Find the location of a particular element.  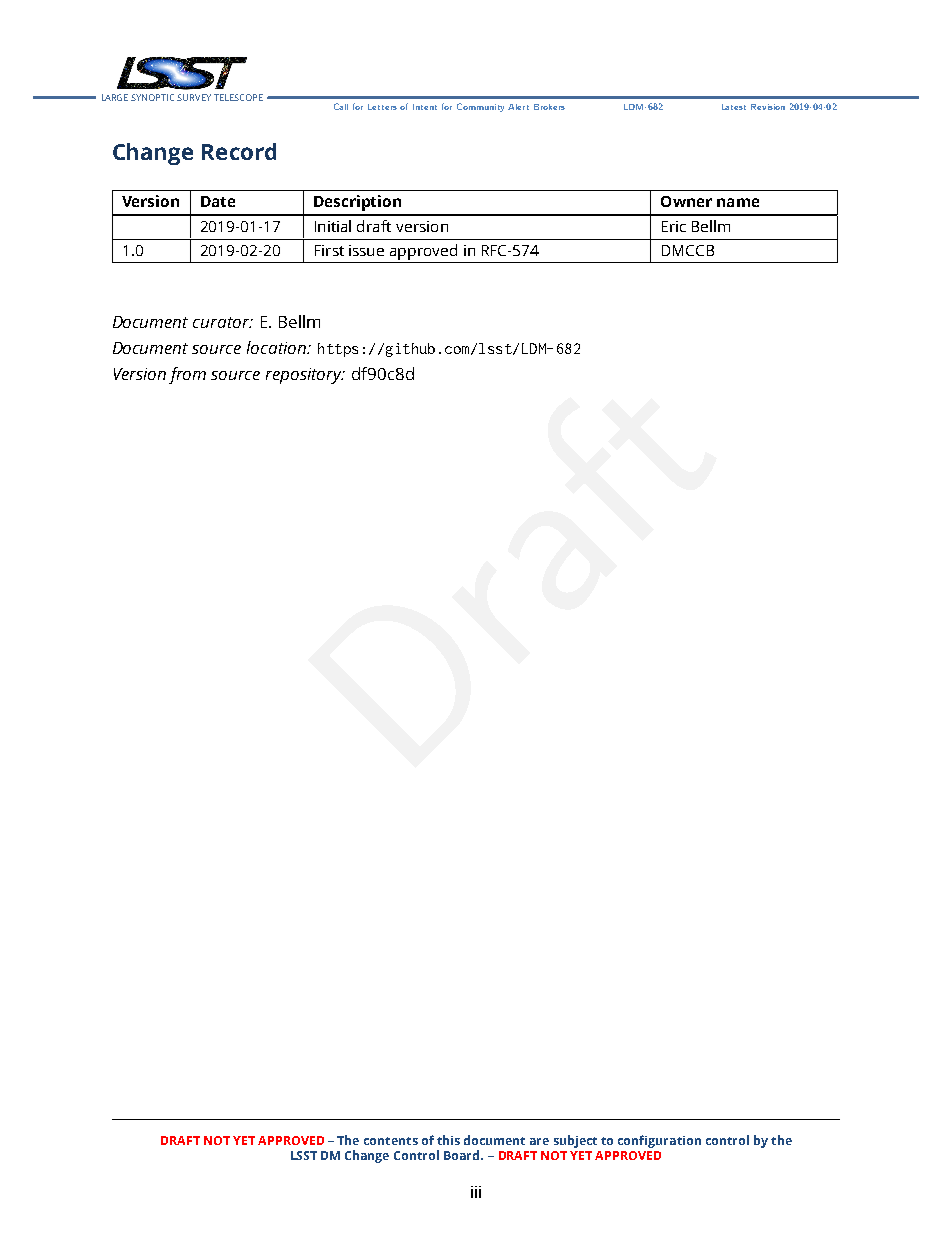

this is located at coordinates (448, 1140).
